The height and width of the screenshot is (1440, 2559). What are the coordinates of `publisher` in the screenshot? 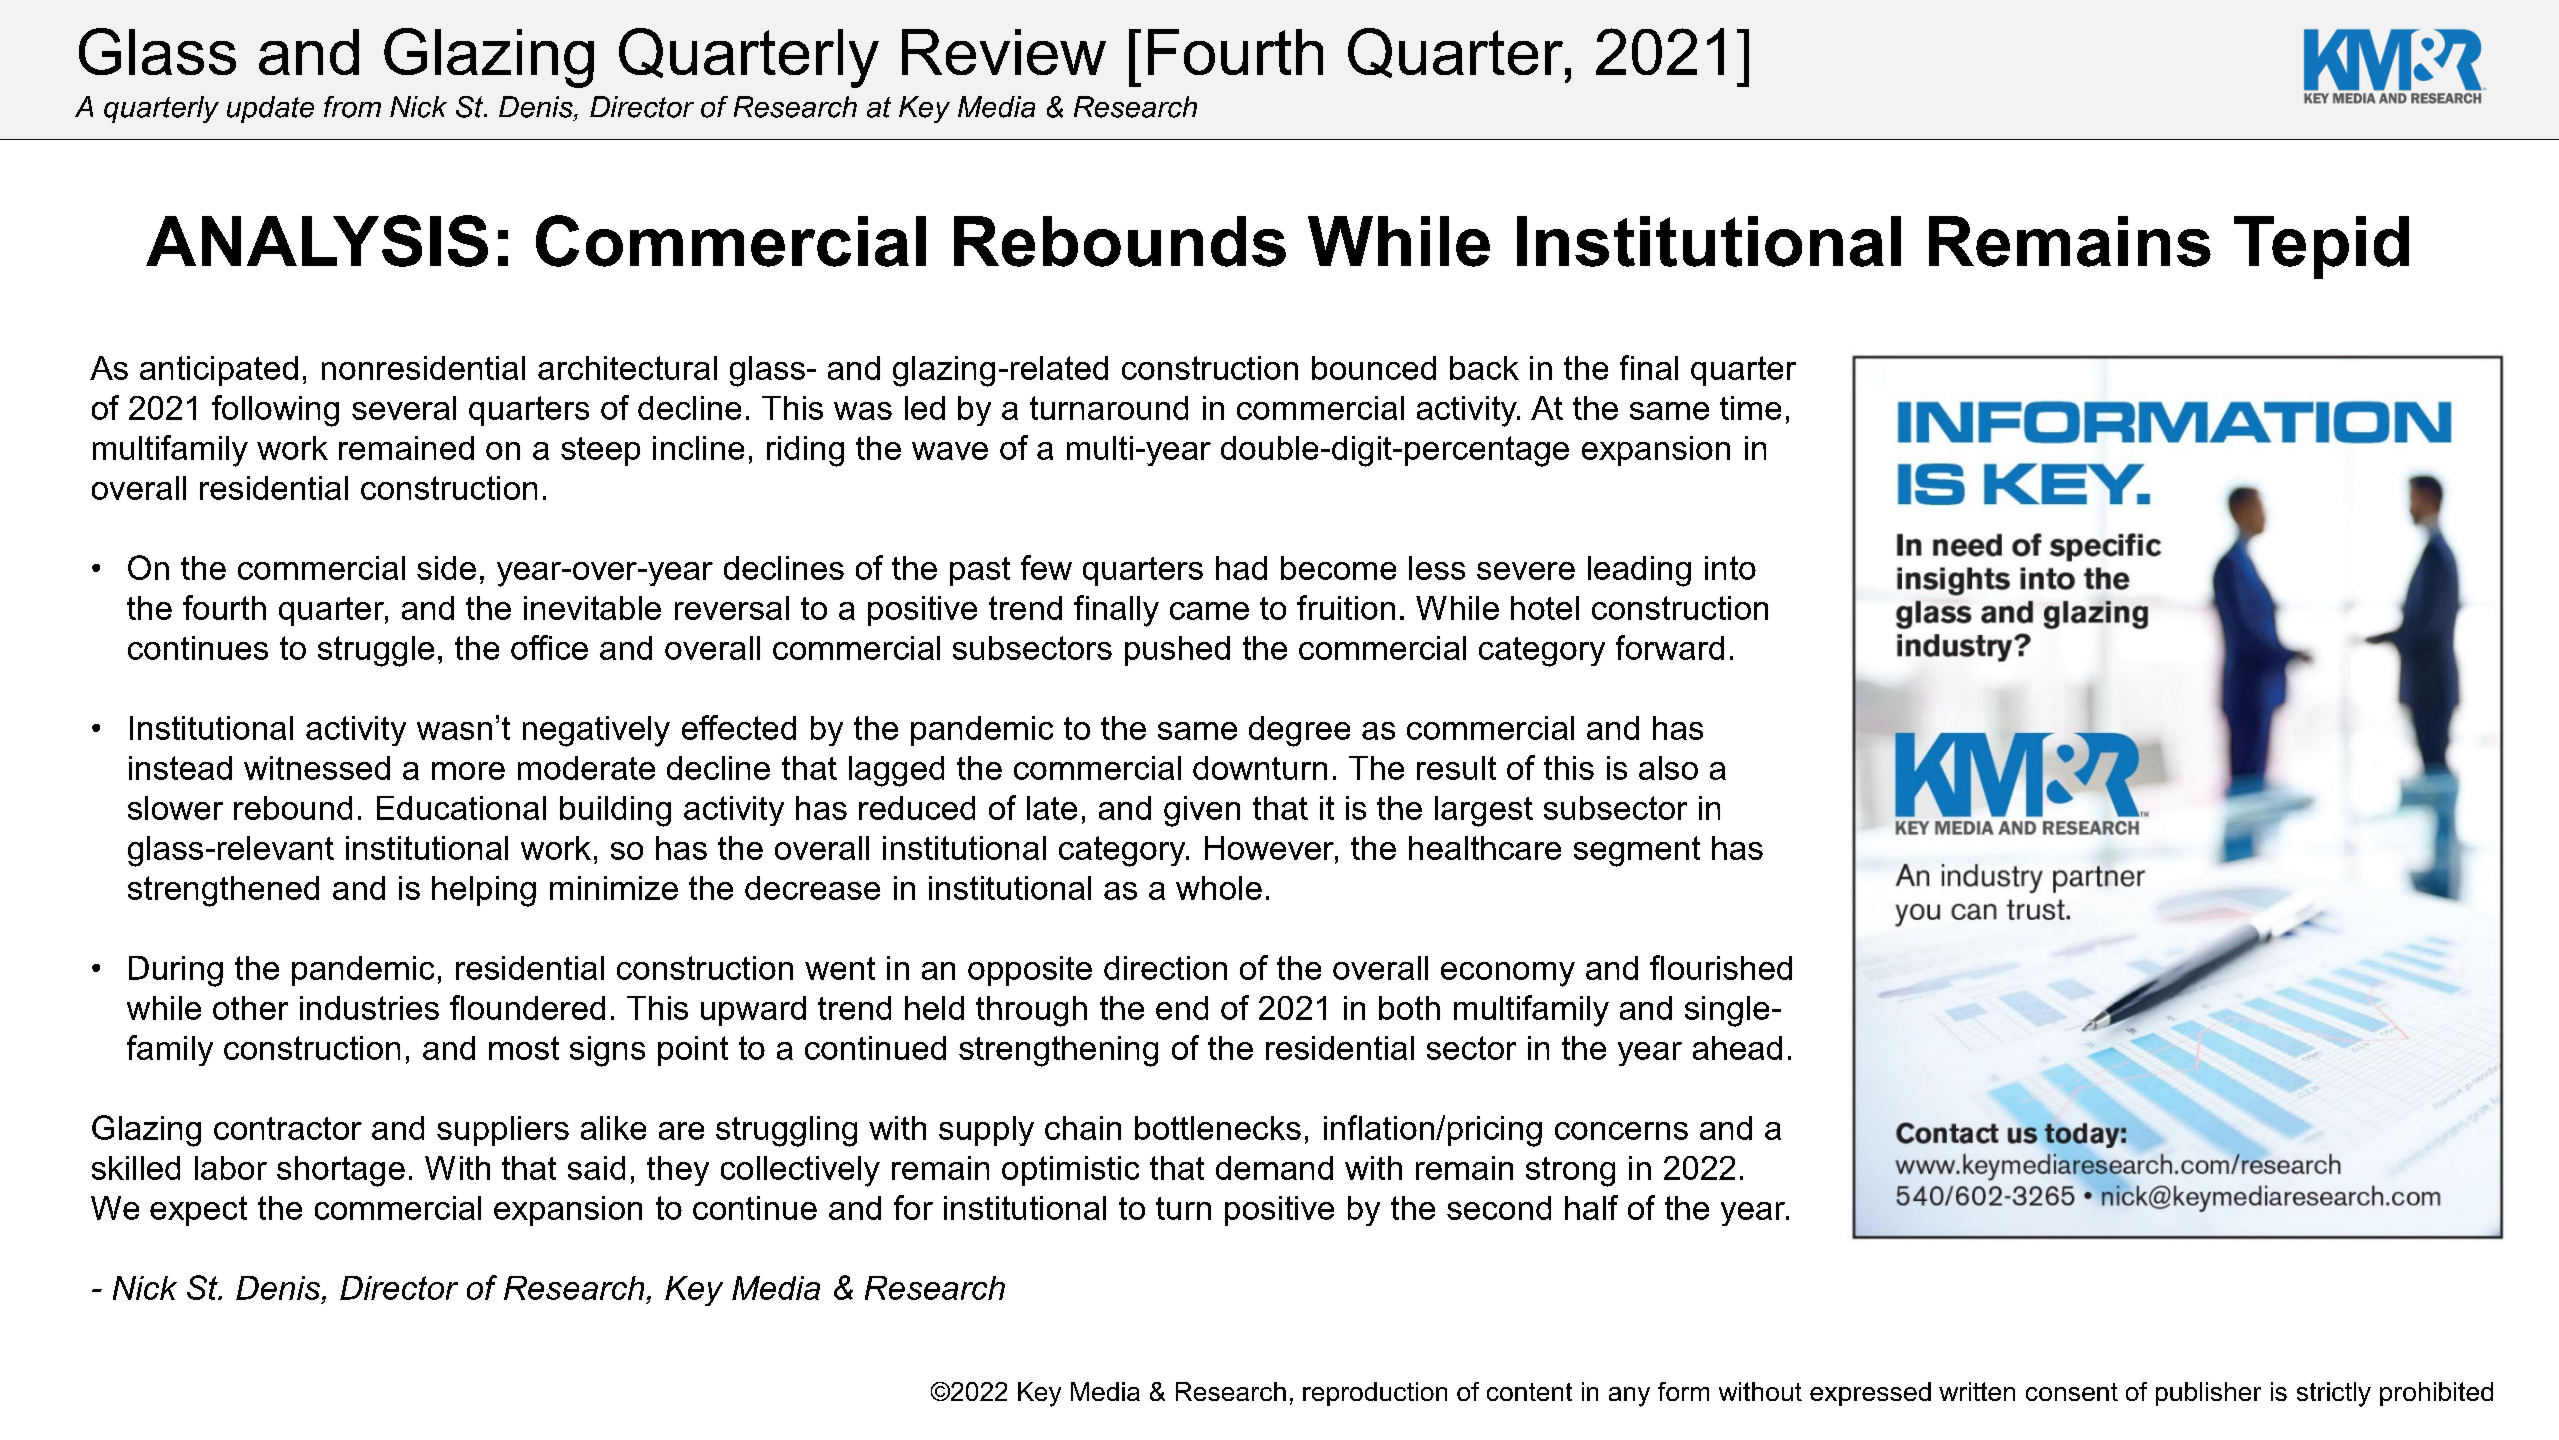 It's located at (2208, 1394).
